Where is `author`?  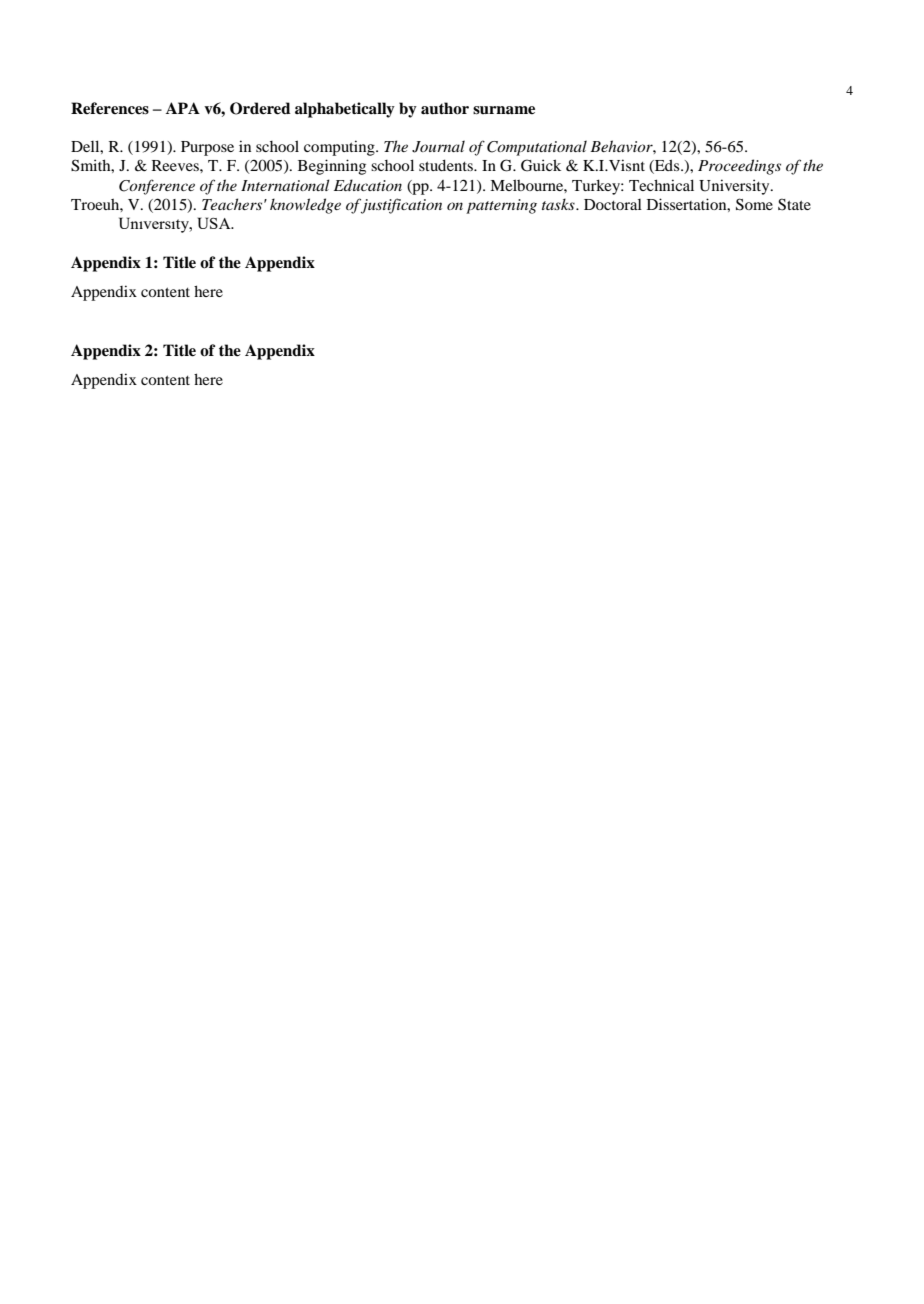
author is located at coordinates (445, 108).
